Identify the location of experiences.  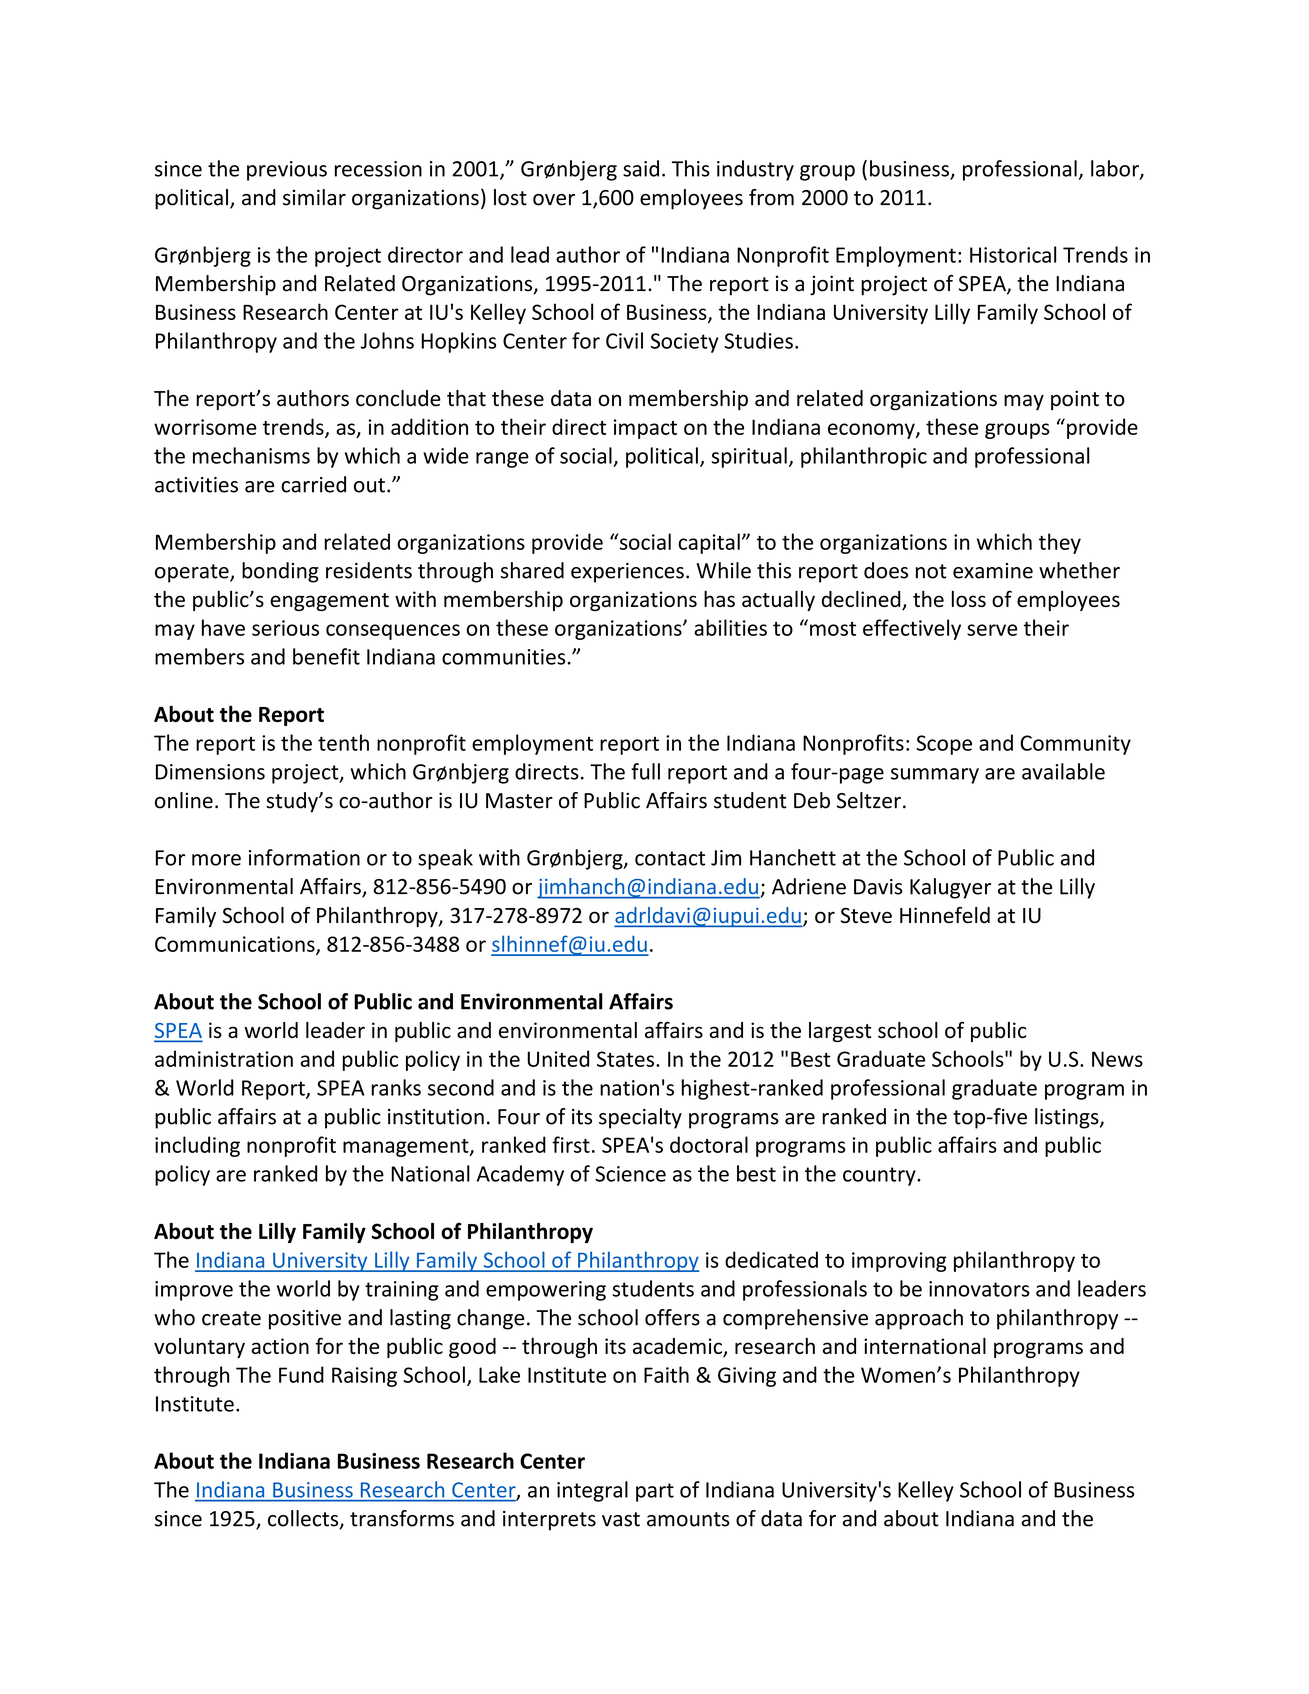
(627, 573).
